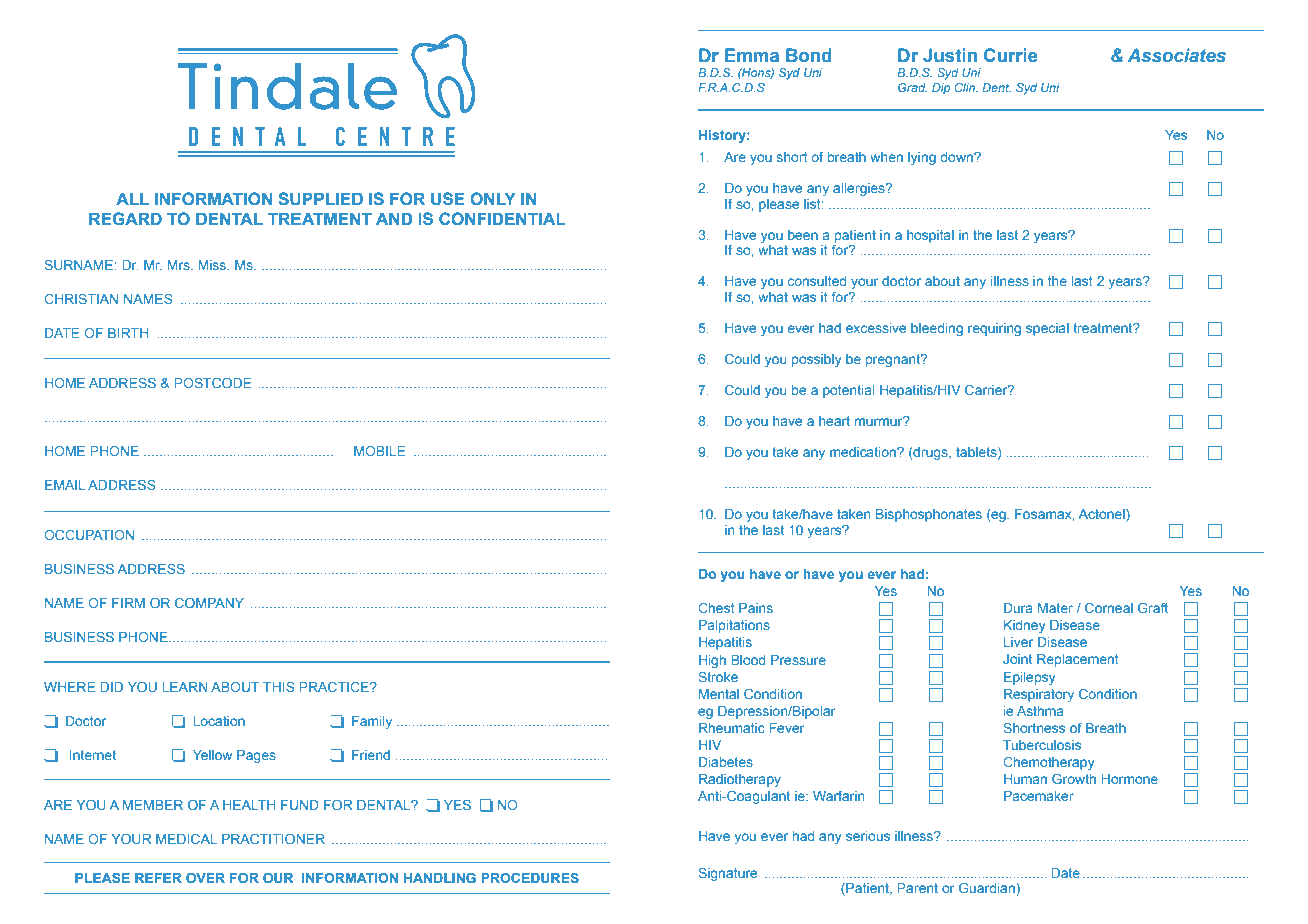 The width and height of the document is (1308, 924). What do you see at coordinates (1010, 55) in the document?
I see `Currie` at bounding box center [1010, 55].
